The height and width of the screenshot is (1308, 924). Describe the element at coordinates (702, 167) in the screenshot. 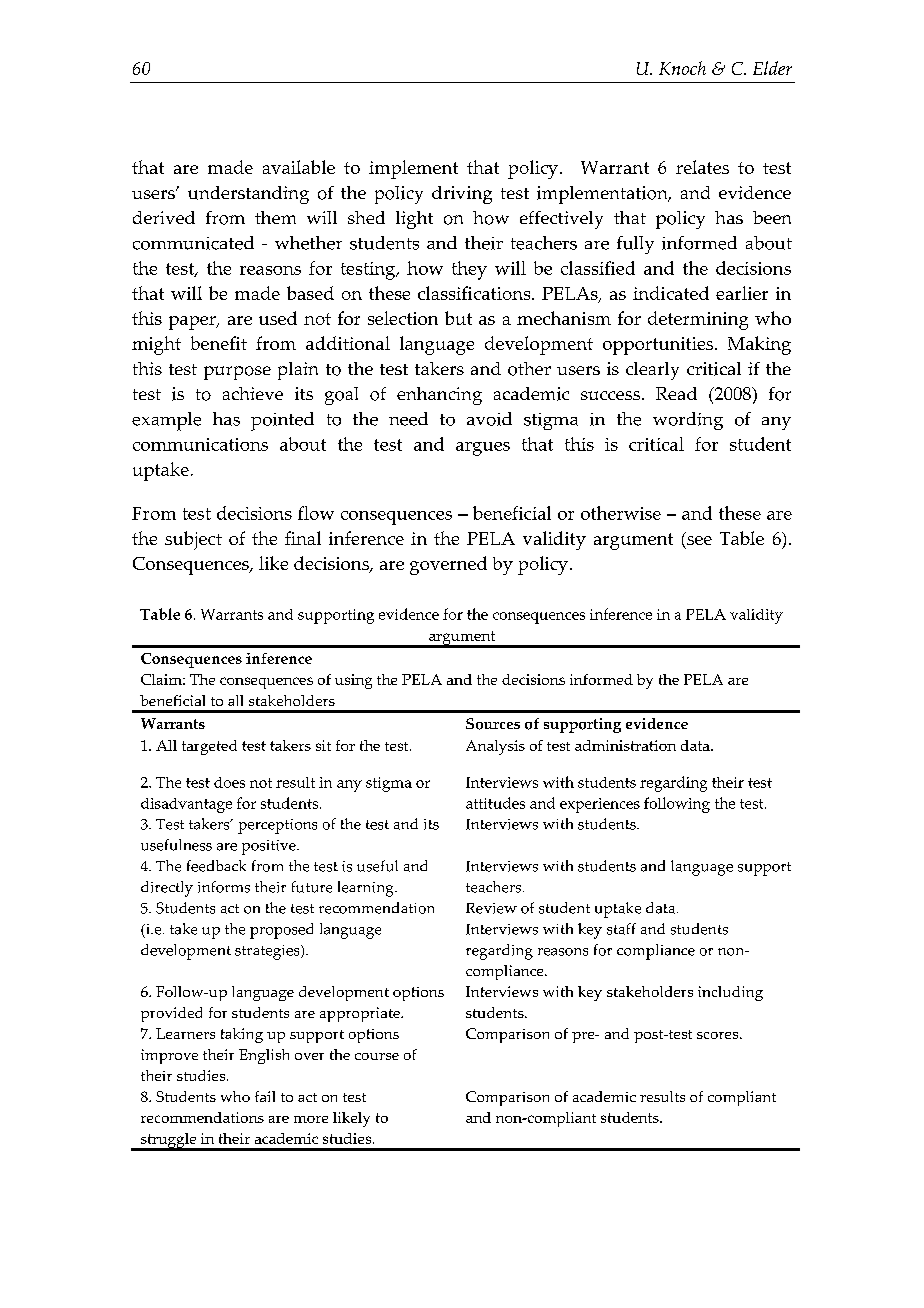

I see `relates` at that location.
